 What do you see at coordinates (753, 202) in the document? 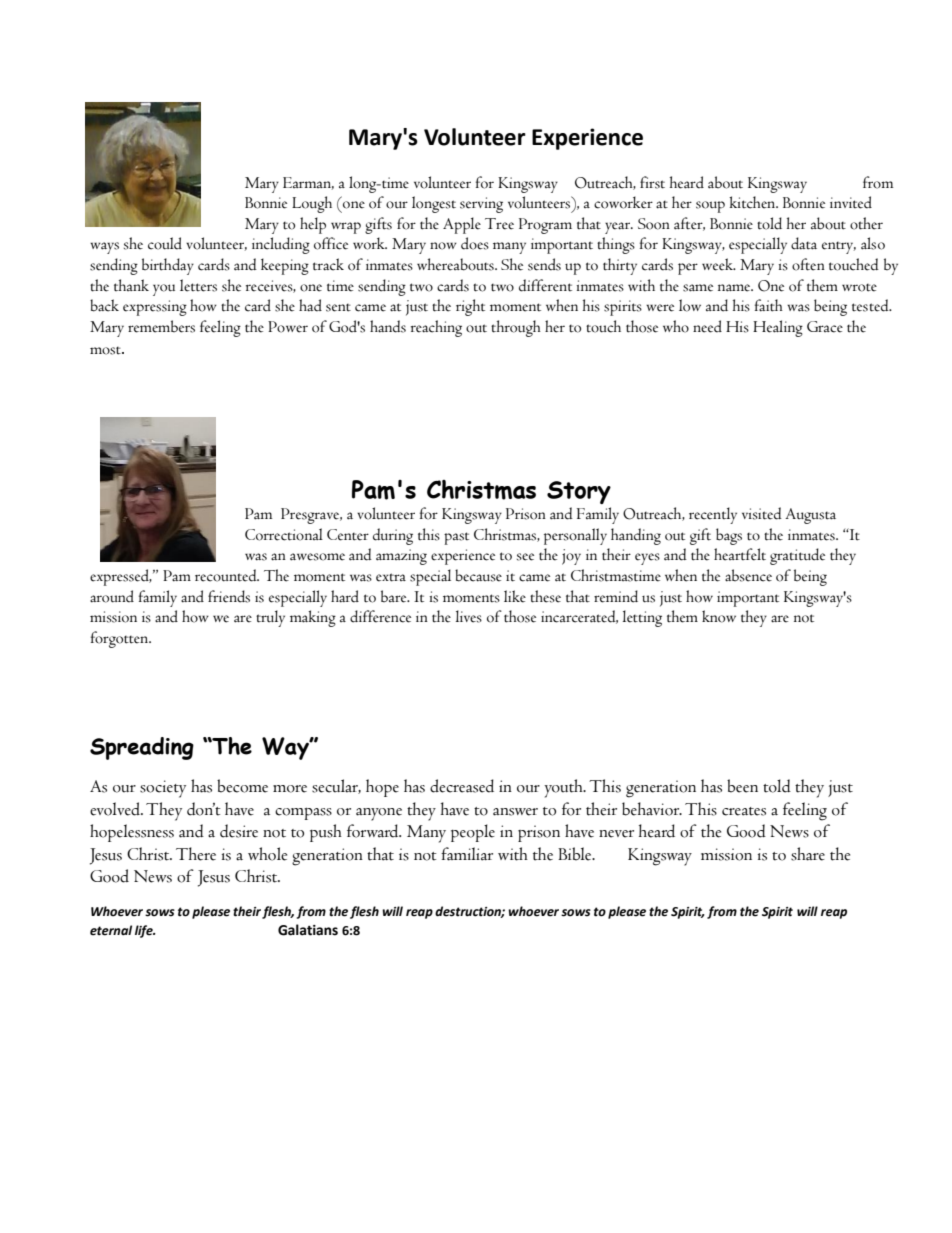
I see `kitchen` at bounding box center [753, 202].
